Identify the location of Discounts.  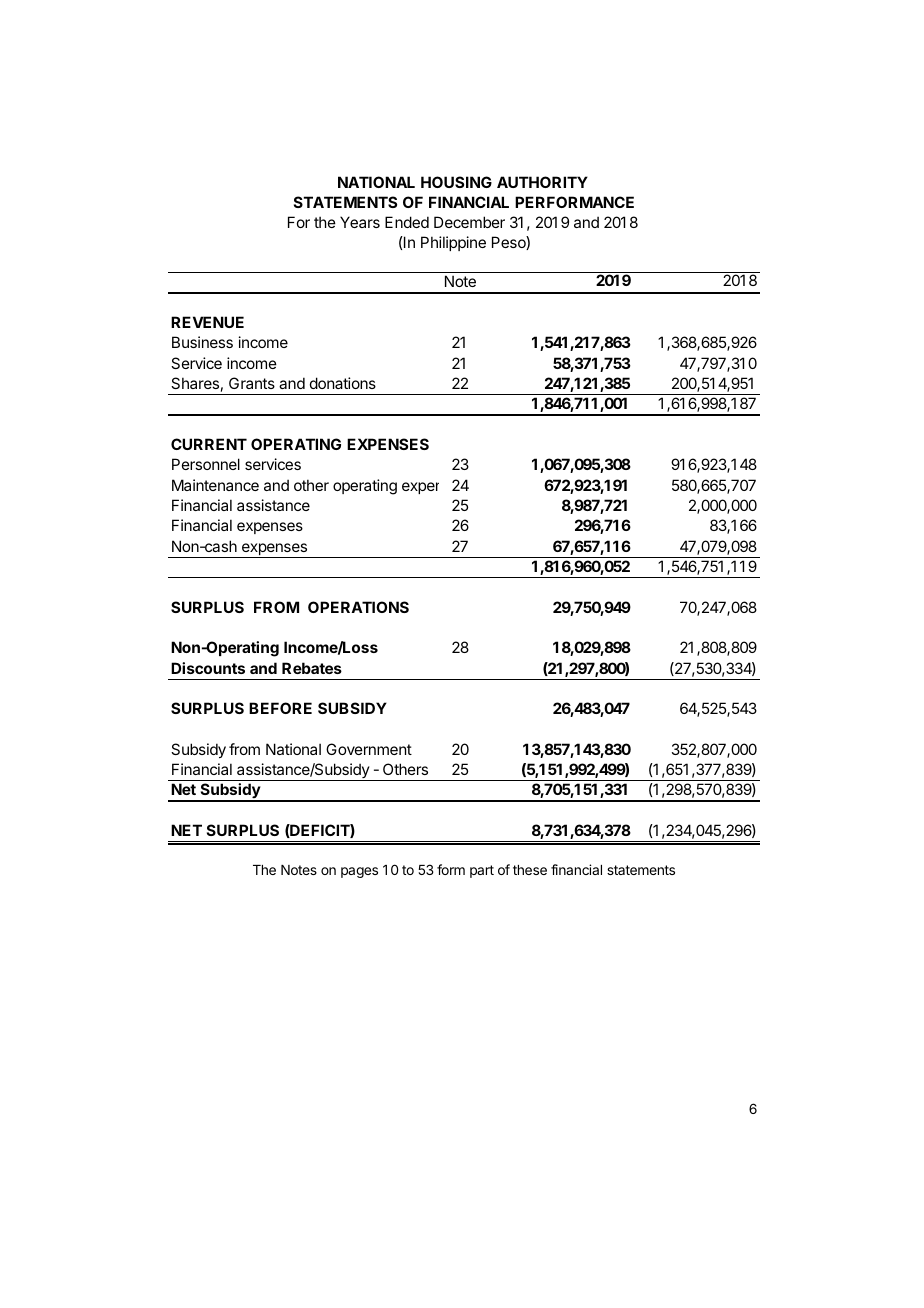
(208, 668).
